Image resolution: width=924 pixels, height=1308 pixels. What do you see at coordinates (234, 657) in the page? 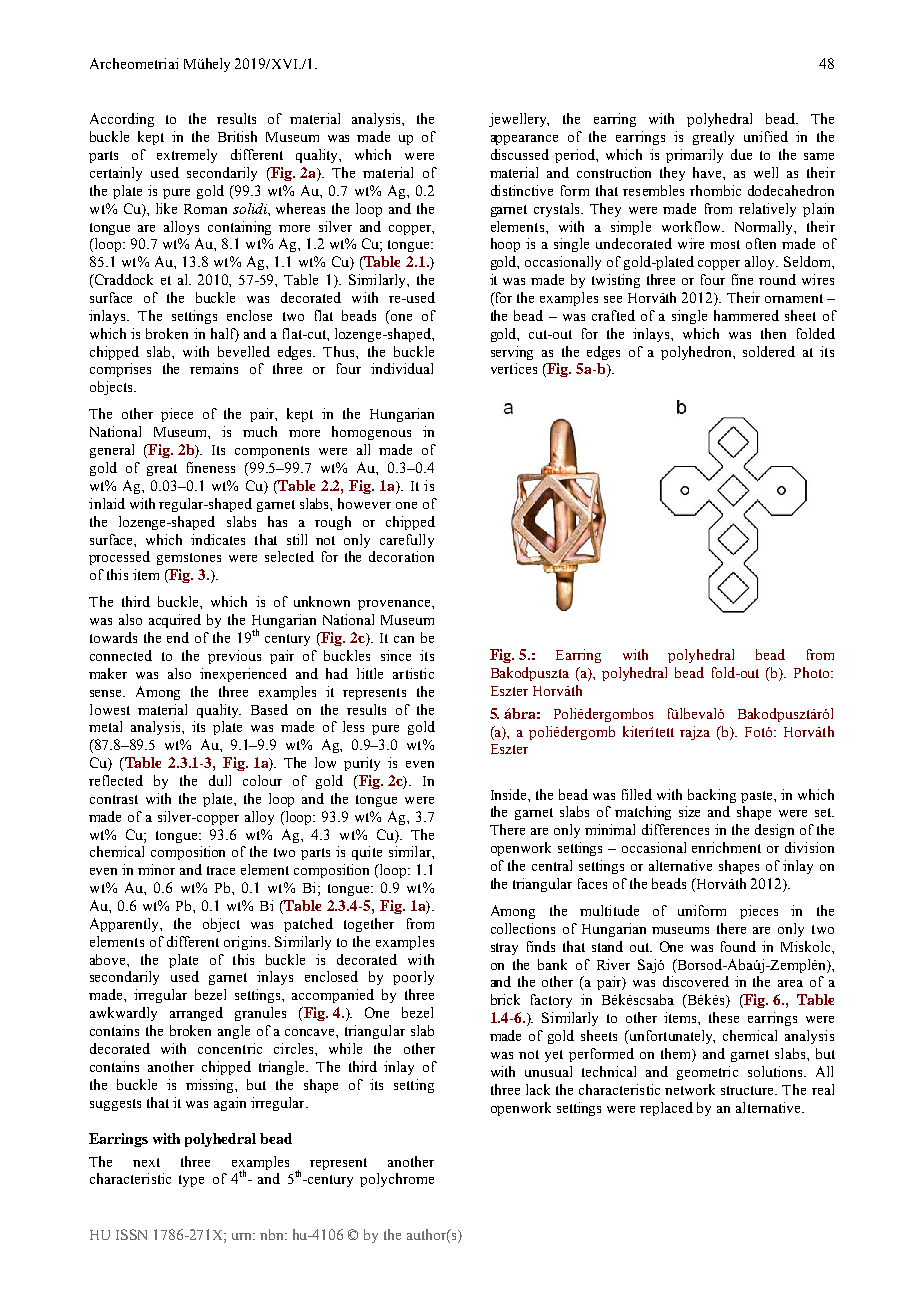
I see `previous` at bounding box center [234, 657].
